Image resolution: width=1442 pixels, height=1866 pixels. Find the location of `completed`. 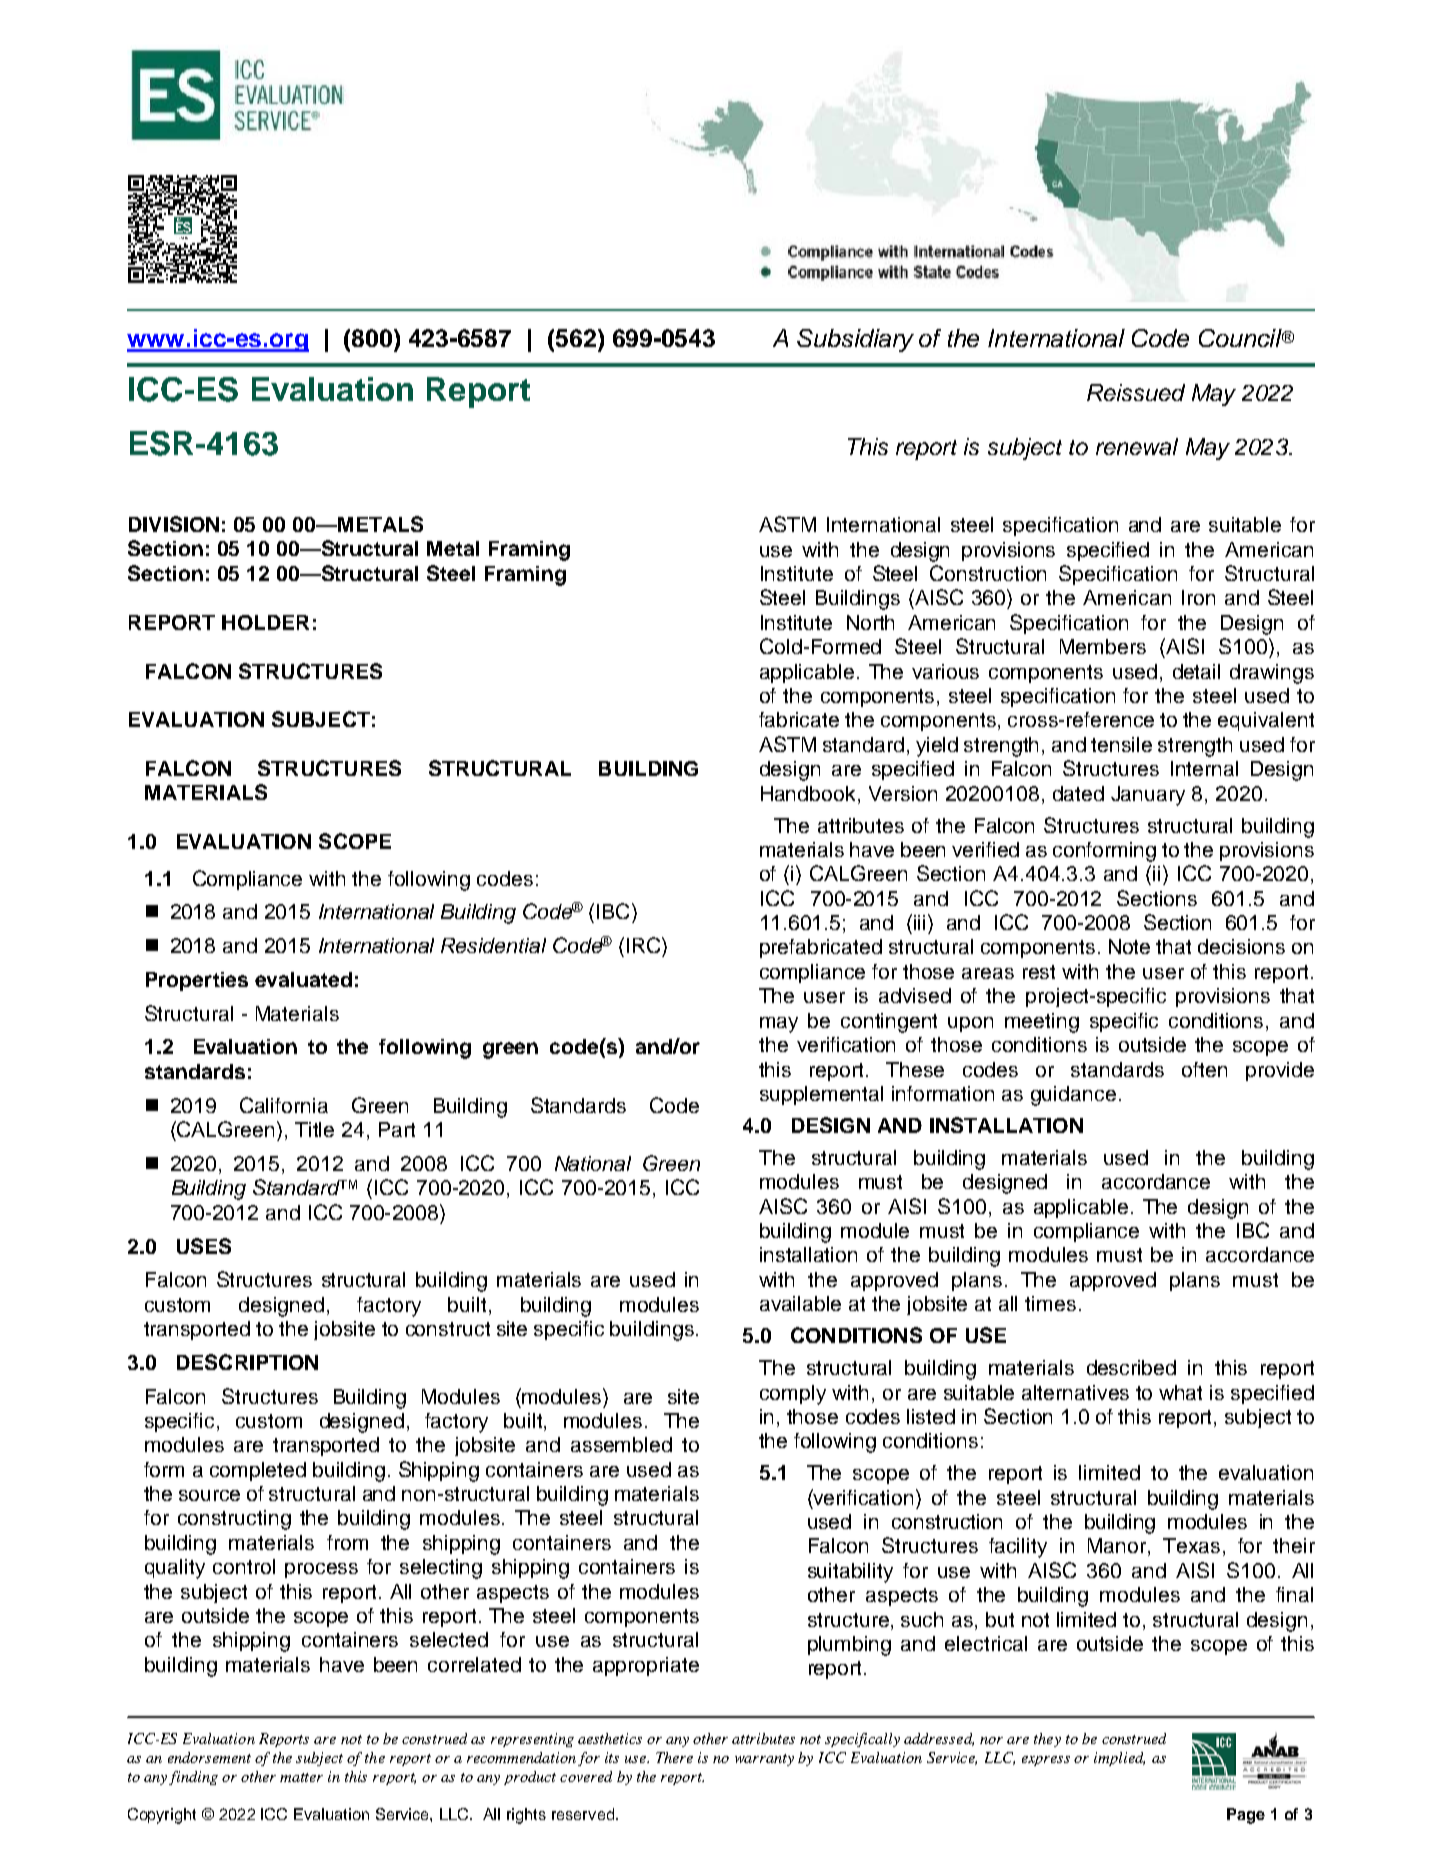

completed is located at coordinates (258, 1471).
